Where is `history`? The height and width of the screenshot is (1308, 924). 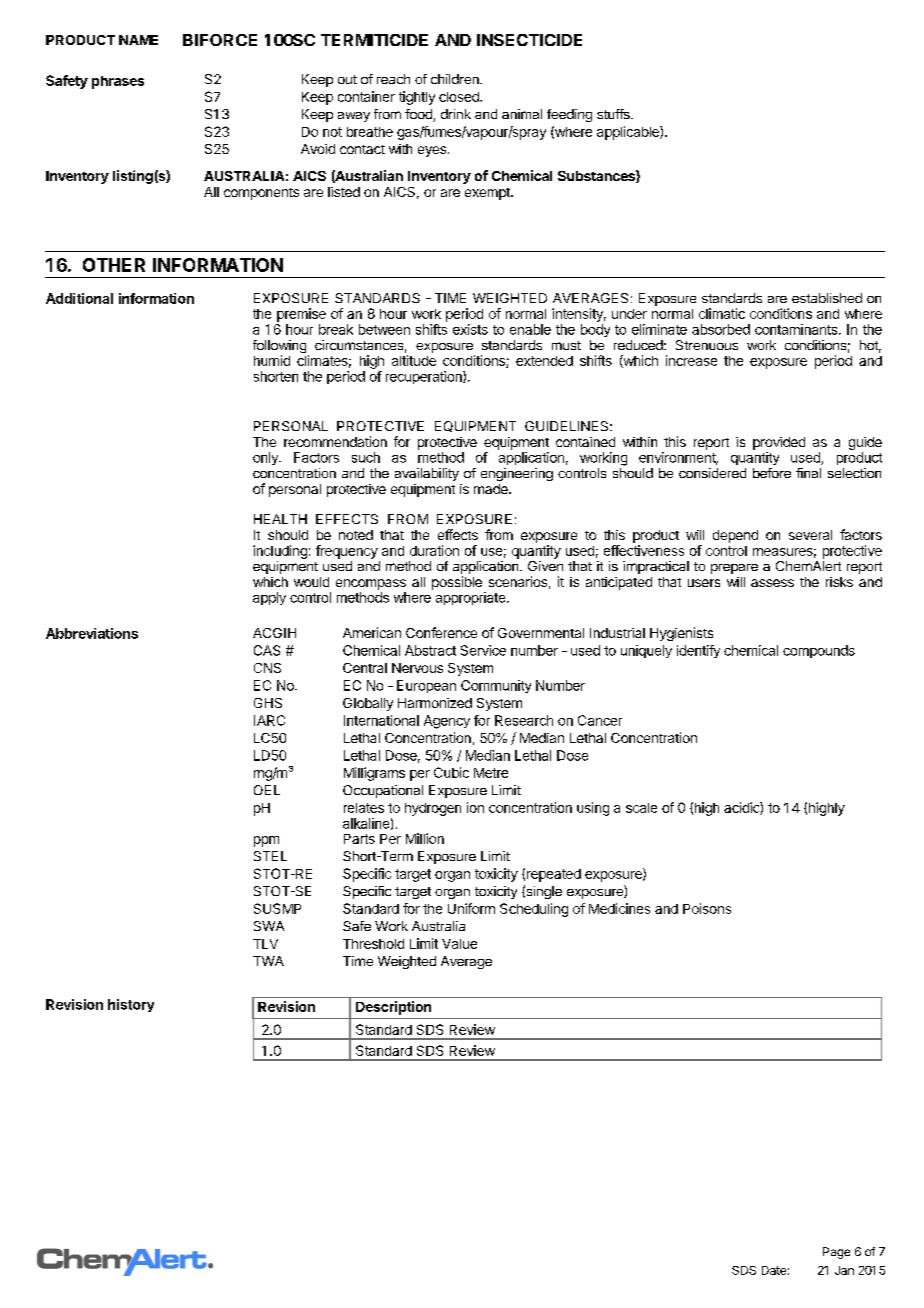 history is located at coordinates (131, 1005).
